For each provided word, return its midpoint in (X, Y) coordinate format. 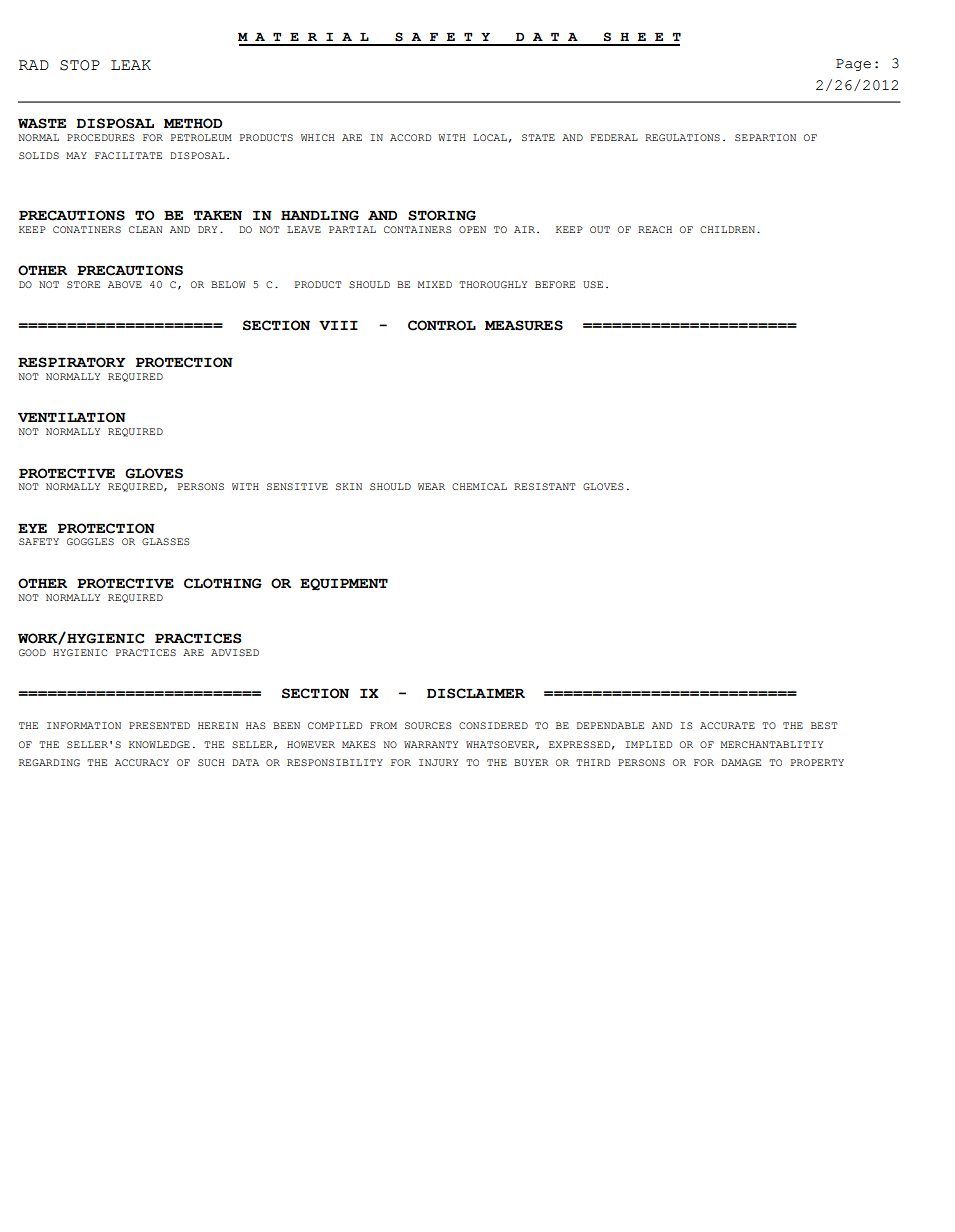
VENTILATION (72, 417)
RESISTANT (544, 486)
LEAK (131, 65)
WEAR (431, 486)
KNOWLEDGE (159, 744)
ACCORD (410, 137)
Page (853, 65)
